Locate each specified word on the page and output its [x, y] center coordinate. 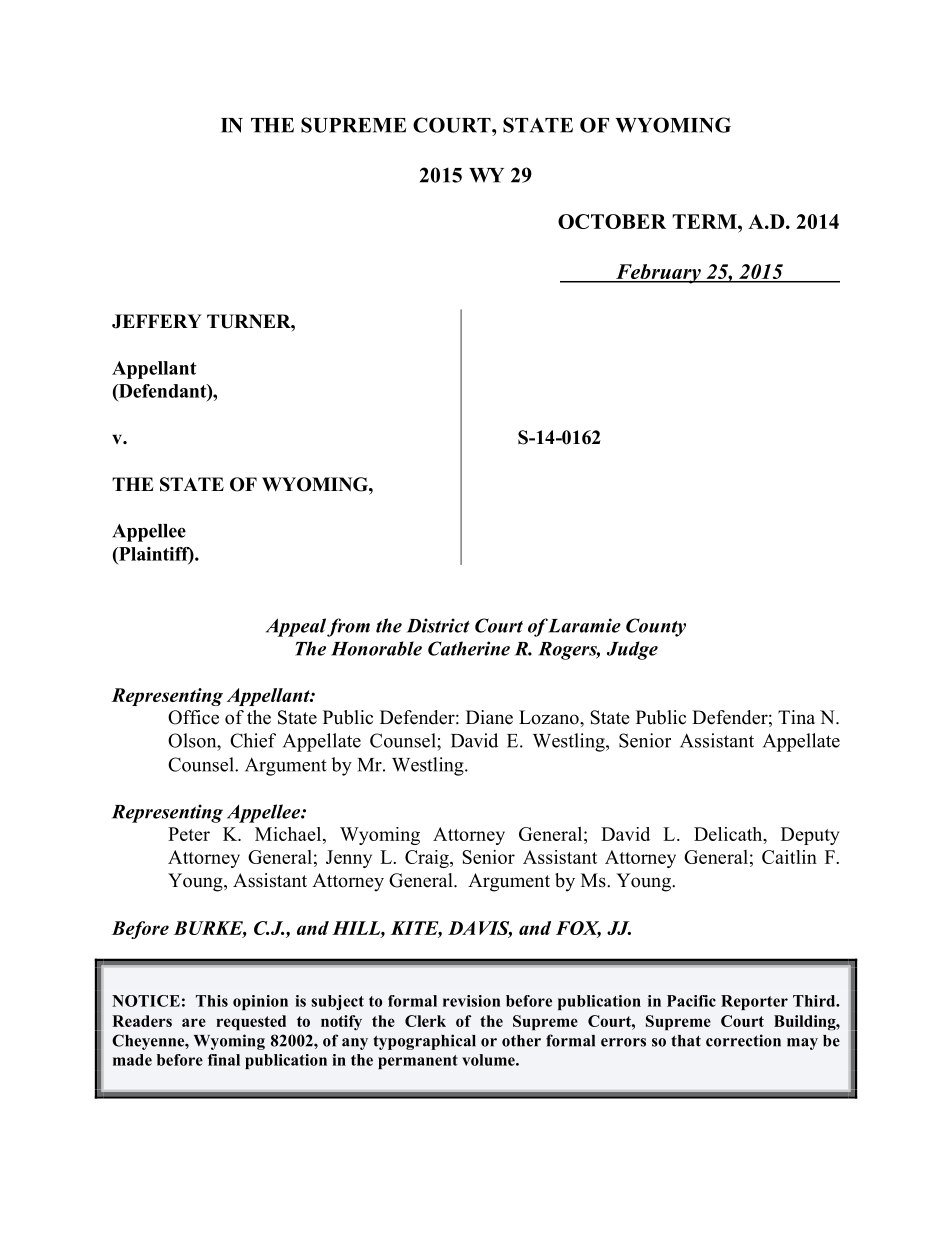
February [658, 274]
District [438, 625]
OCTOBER [612, 221]
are [194, 1022]
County [656, 627]
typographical [424, 1042]
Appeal [296, 627]
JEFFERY [157, 321]
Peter [189, 834]
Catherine [469, 648]
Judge [632, 650]
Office [193, 717]
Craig [428, 859]
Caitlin [789, 857]
